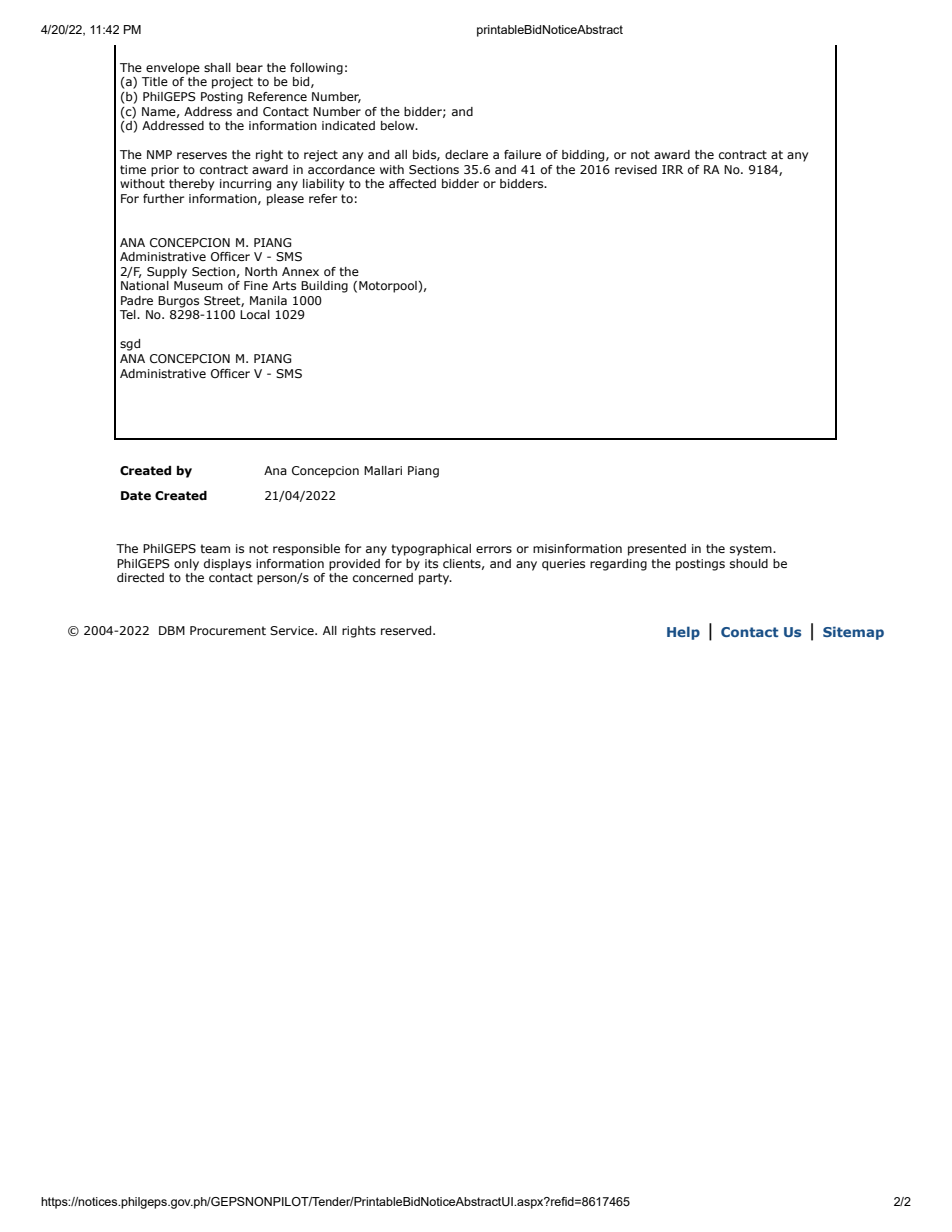 The height and width of the screenshot is (1232, 952). What do you see at coordinates (399, 125) in the screenshot?
I see `below` at bounding box center [399, 125].
